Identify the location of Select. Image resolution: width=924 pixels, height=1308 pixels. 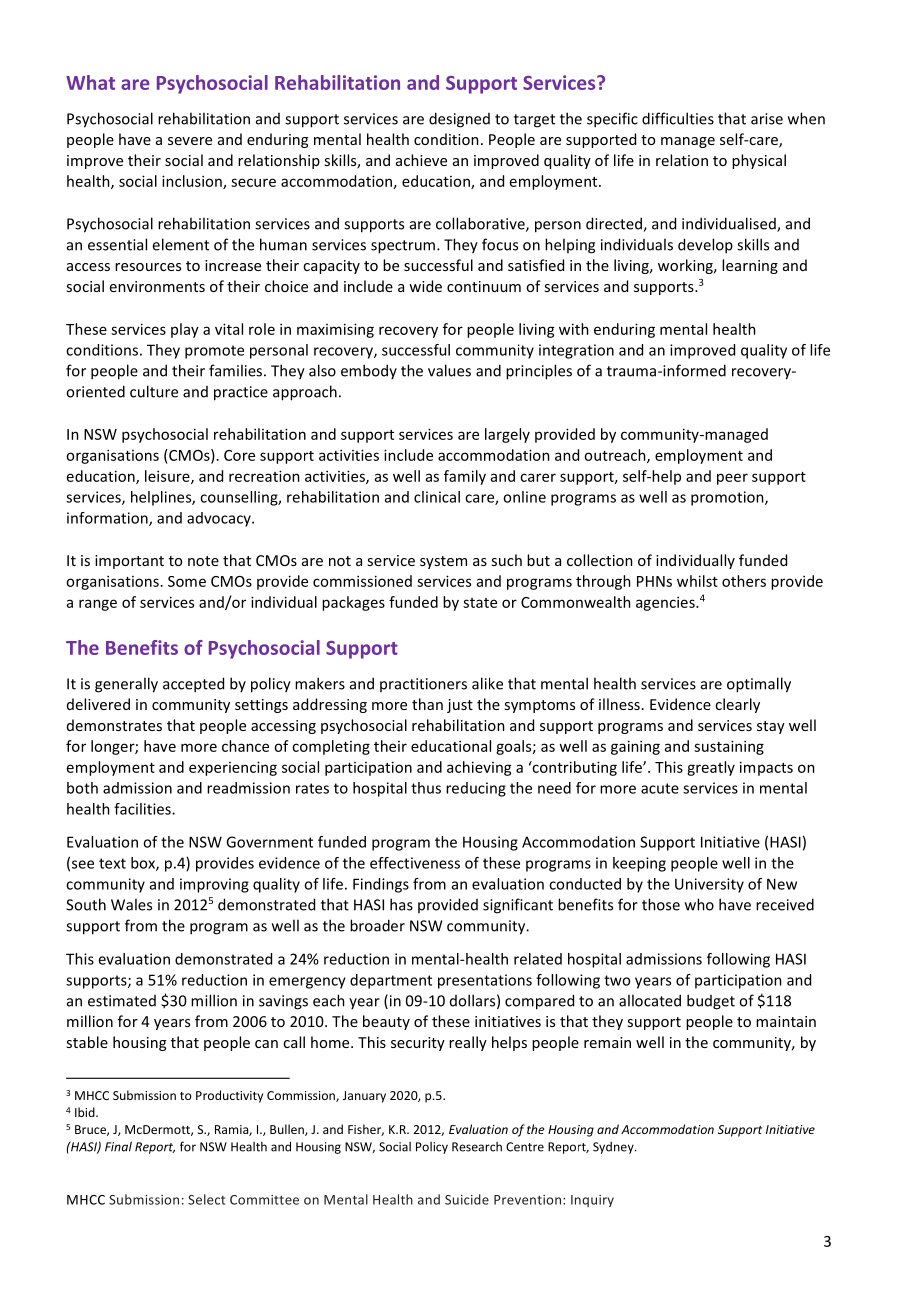
(206, 1199).
